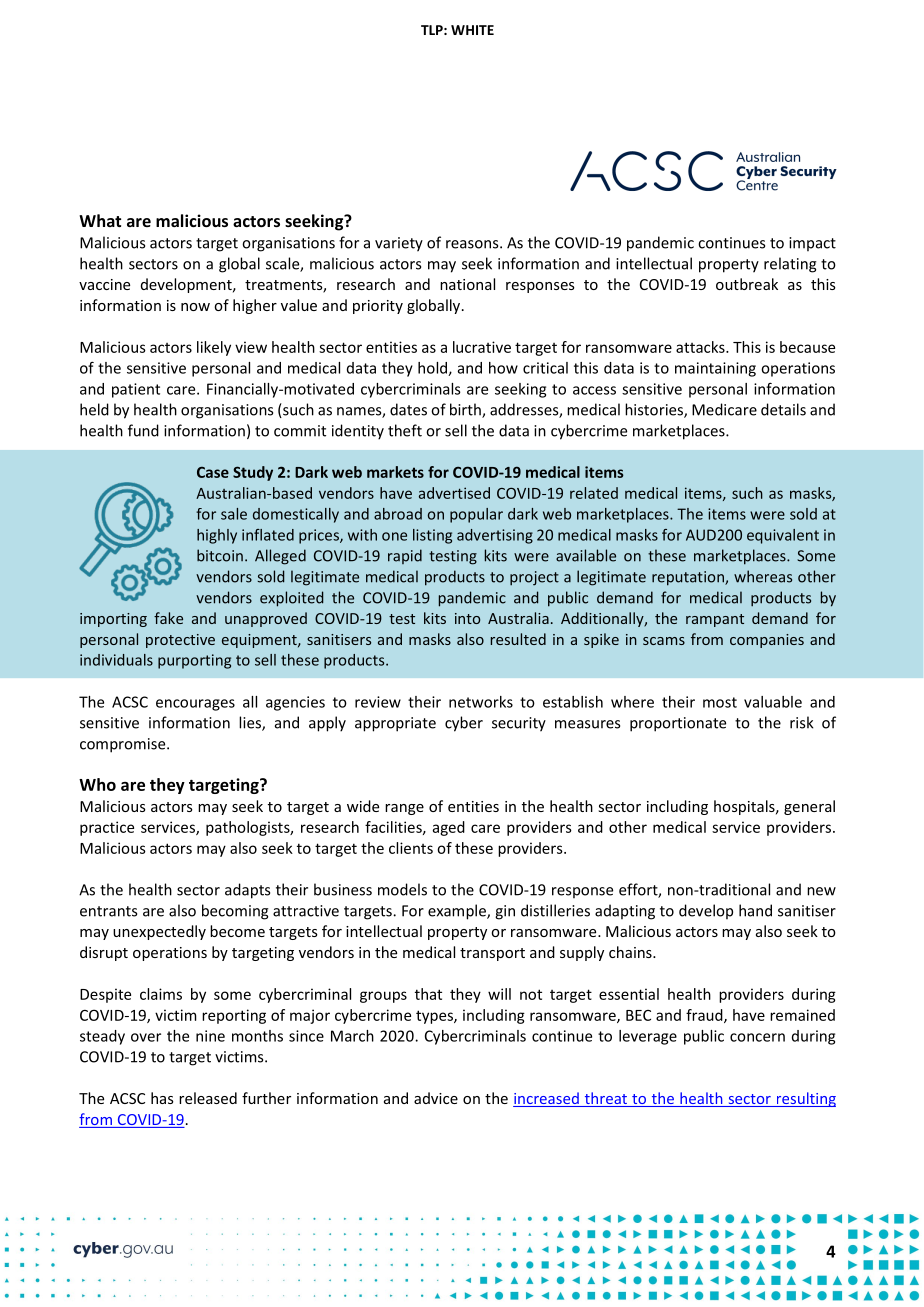 The width and height of the page is (924, 1307). I want to click on What, so click(100, 220).
